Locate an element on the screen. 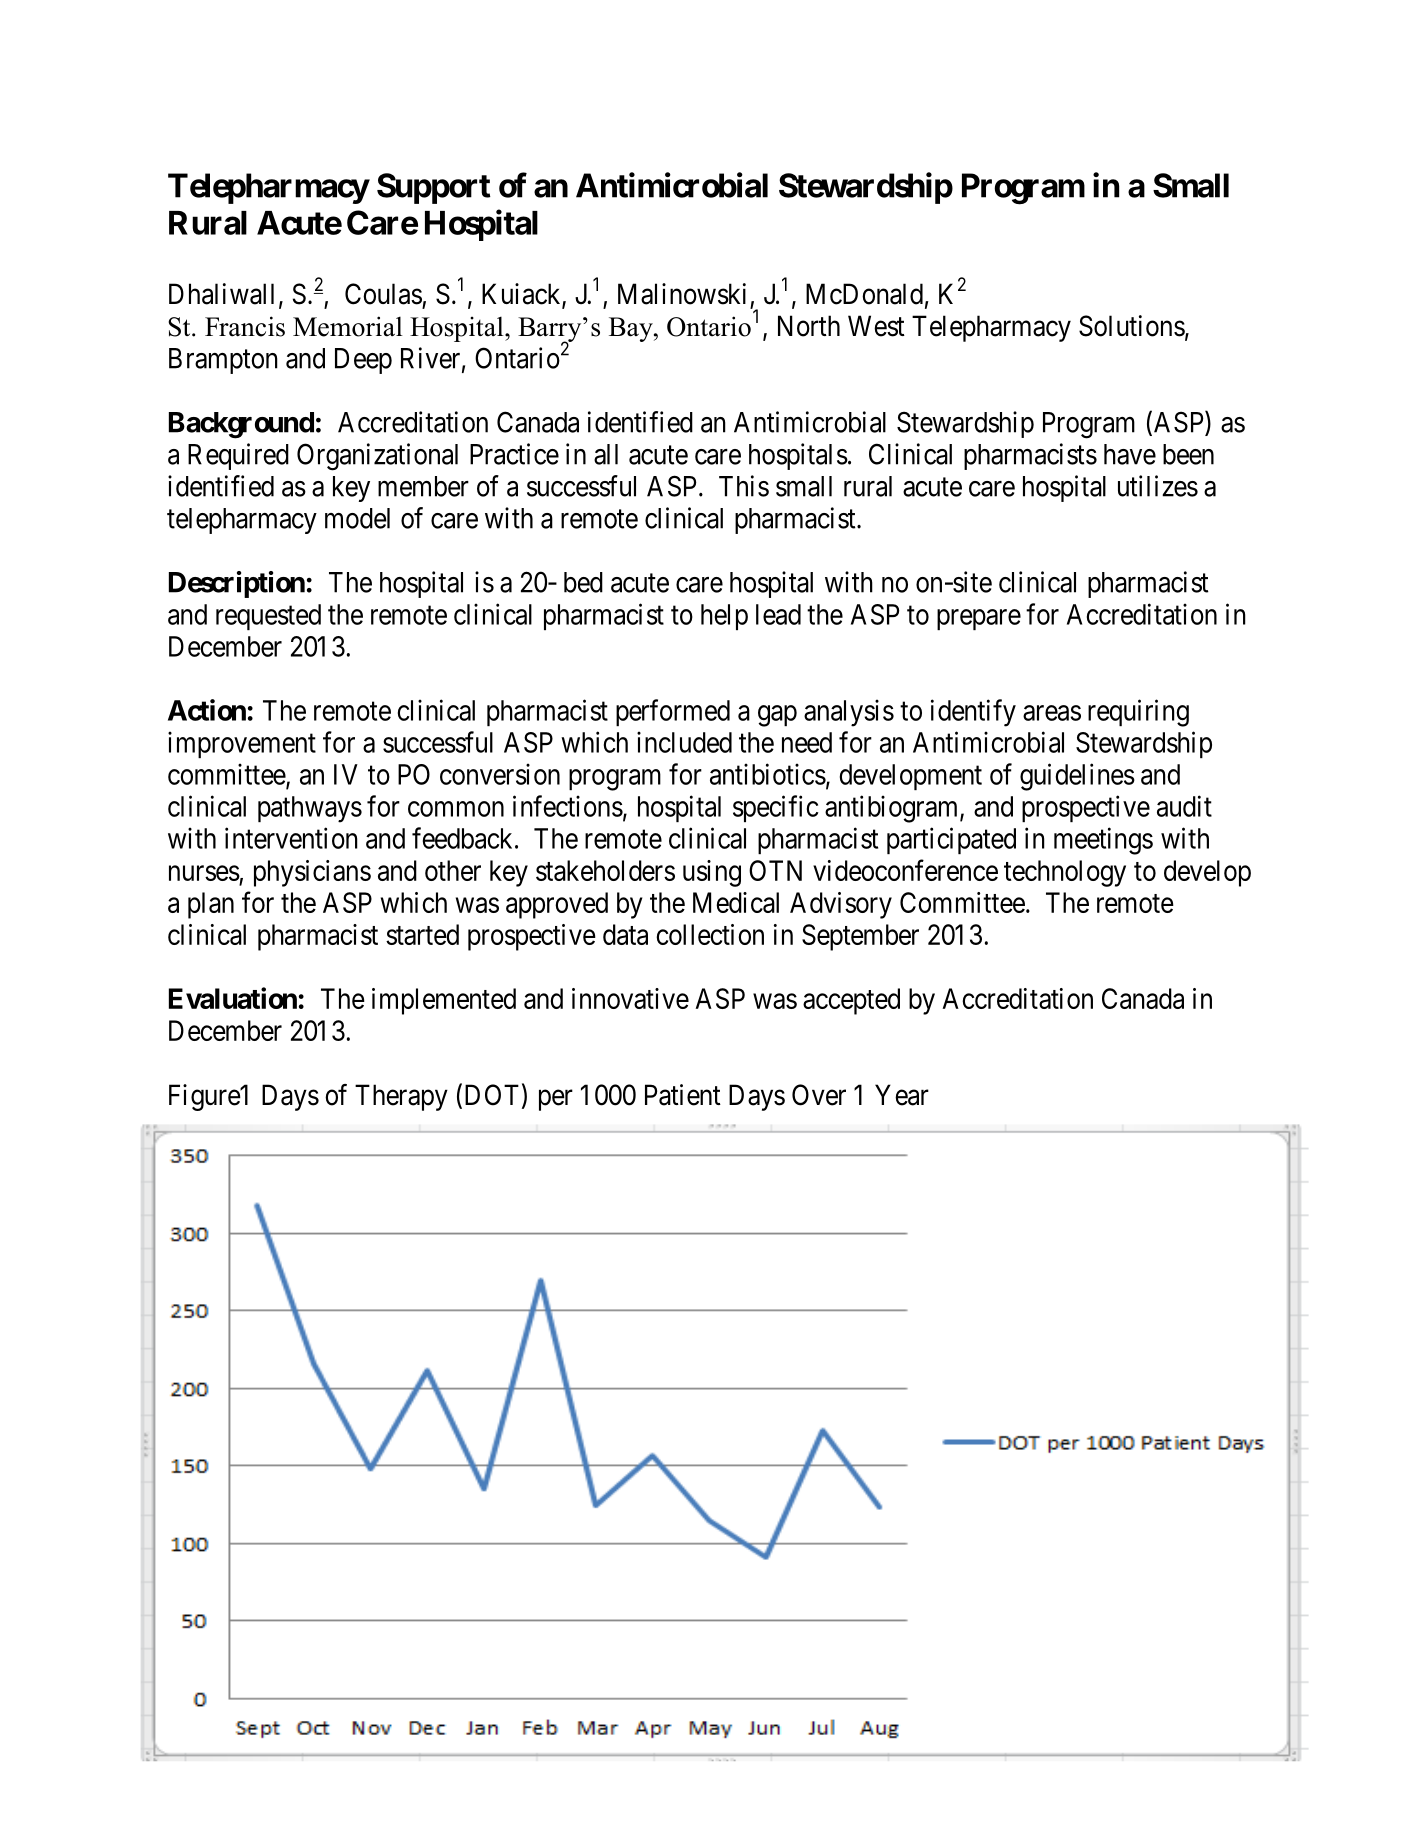 The image size is (1420, 1838). Practice is located at coordinates (514, 454).
